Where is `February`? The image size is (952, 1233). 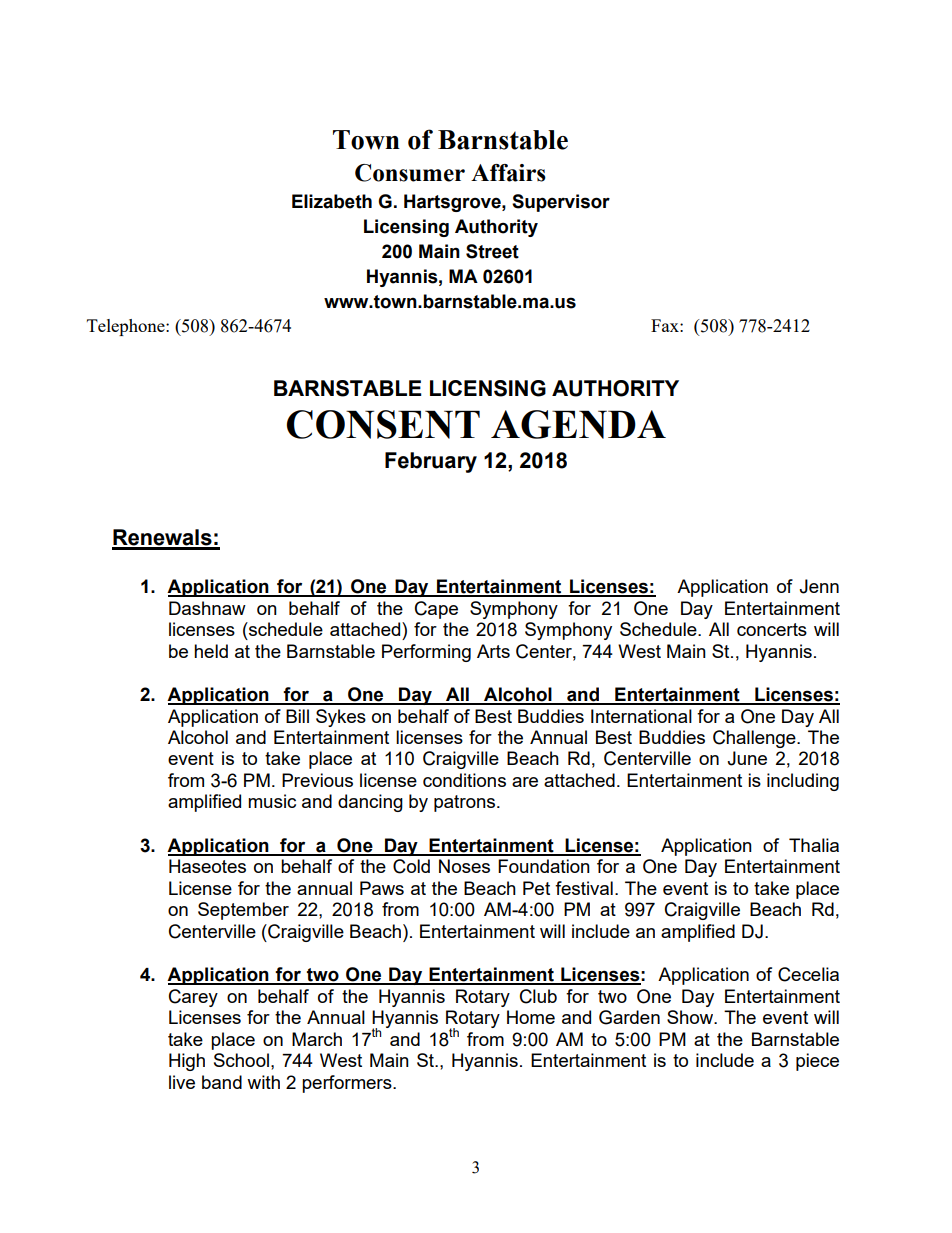
February is located at coordinates (431, 462).
